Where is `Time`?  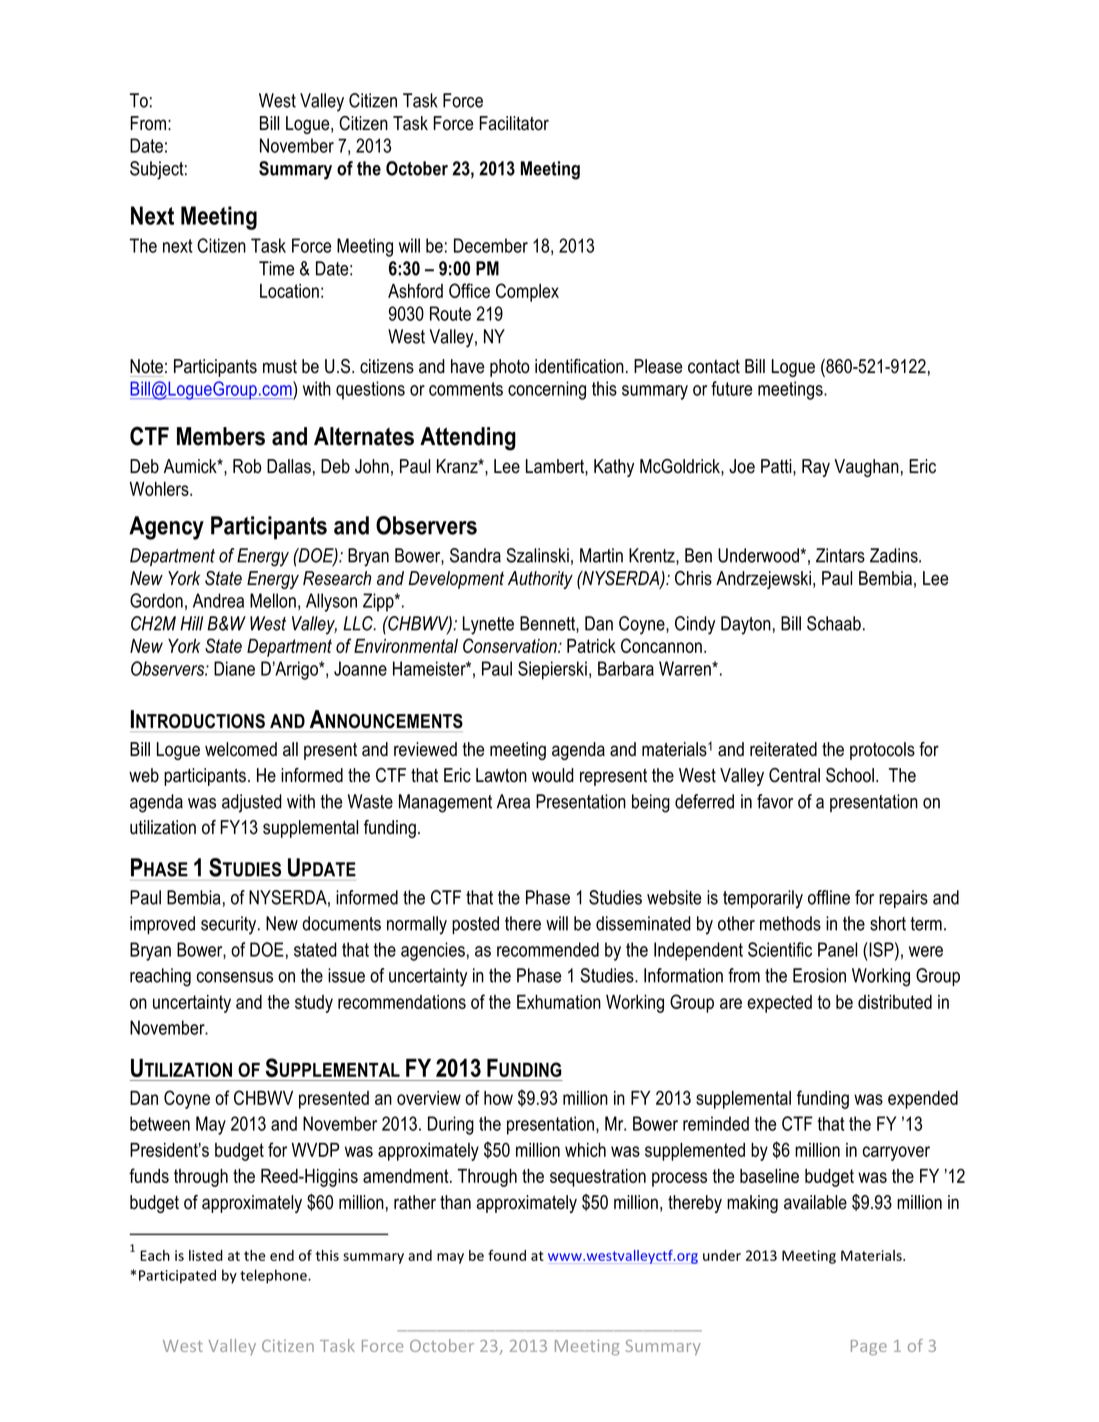
Time is located at coordinates (276, 268).
